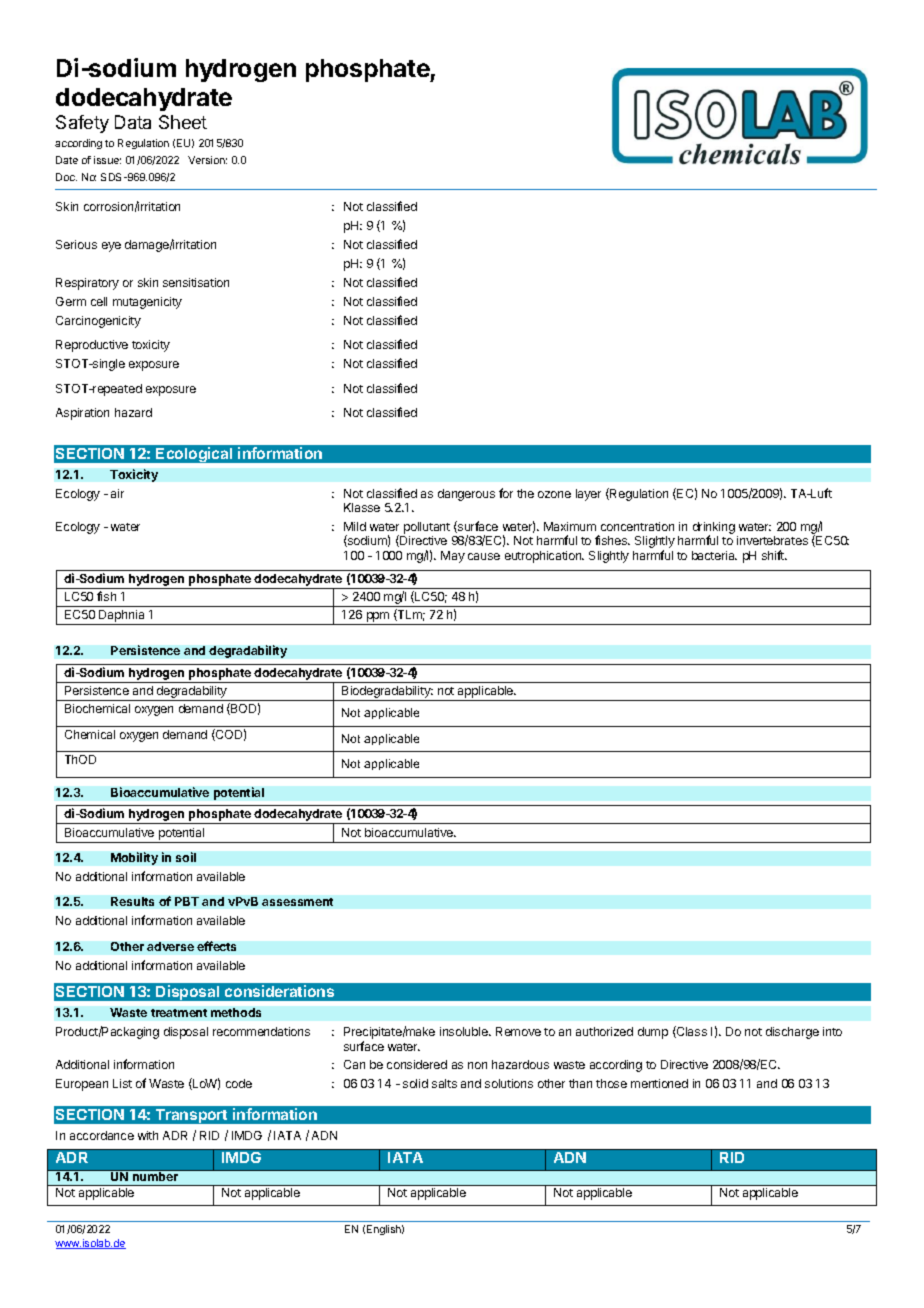 Image resolution: width=924 pixels, height=1308 pixels. I want to click on Sheet, so click(183, 122).
